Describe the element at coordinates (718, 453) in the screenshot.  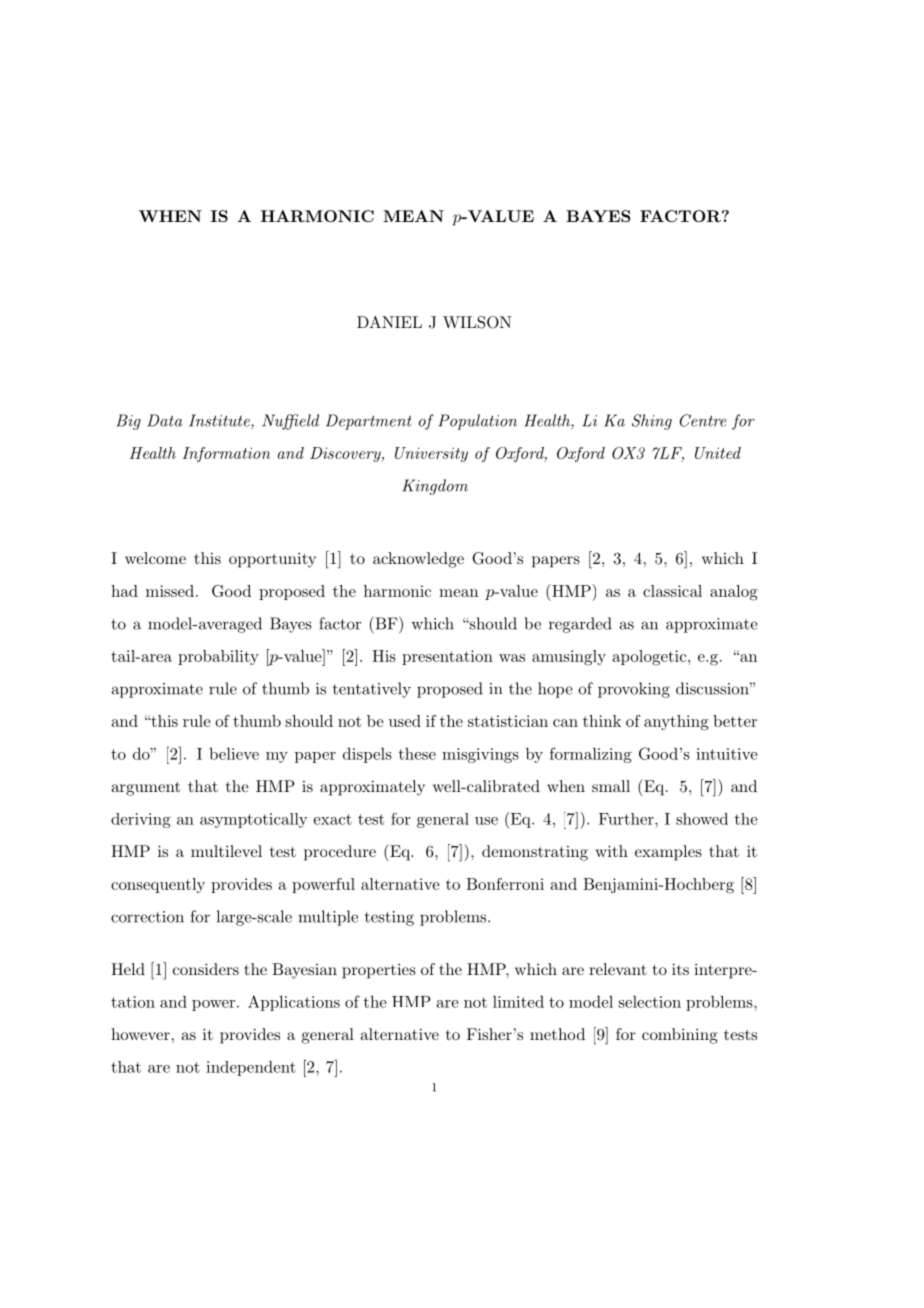
I see `United` at that location.
